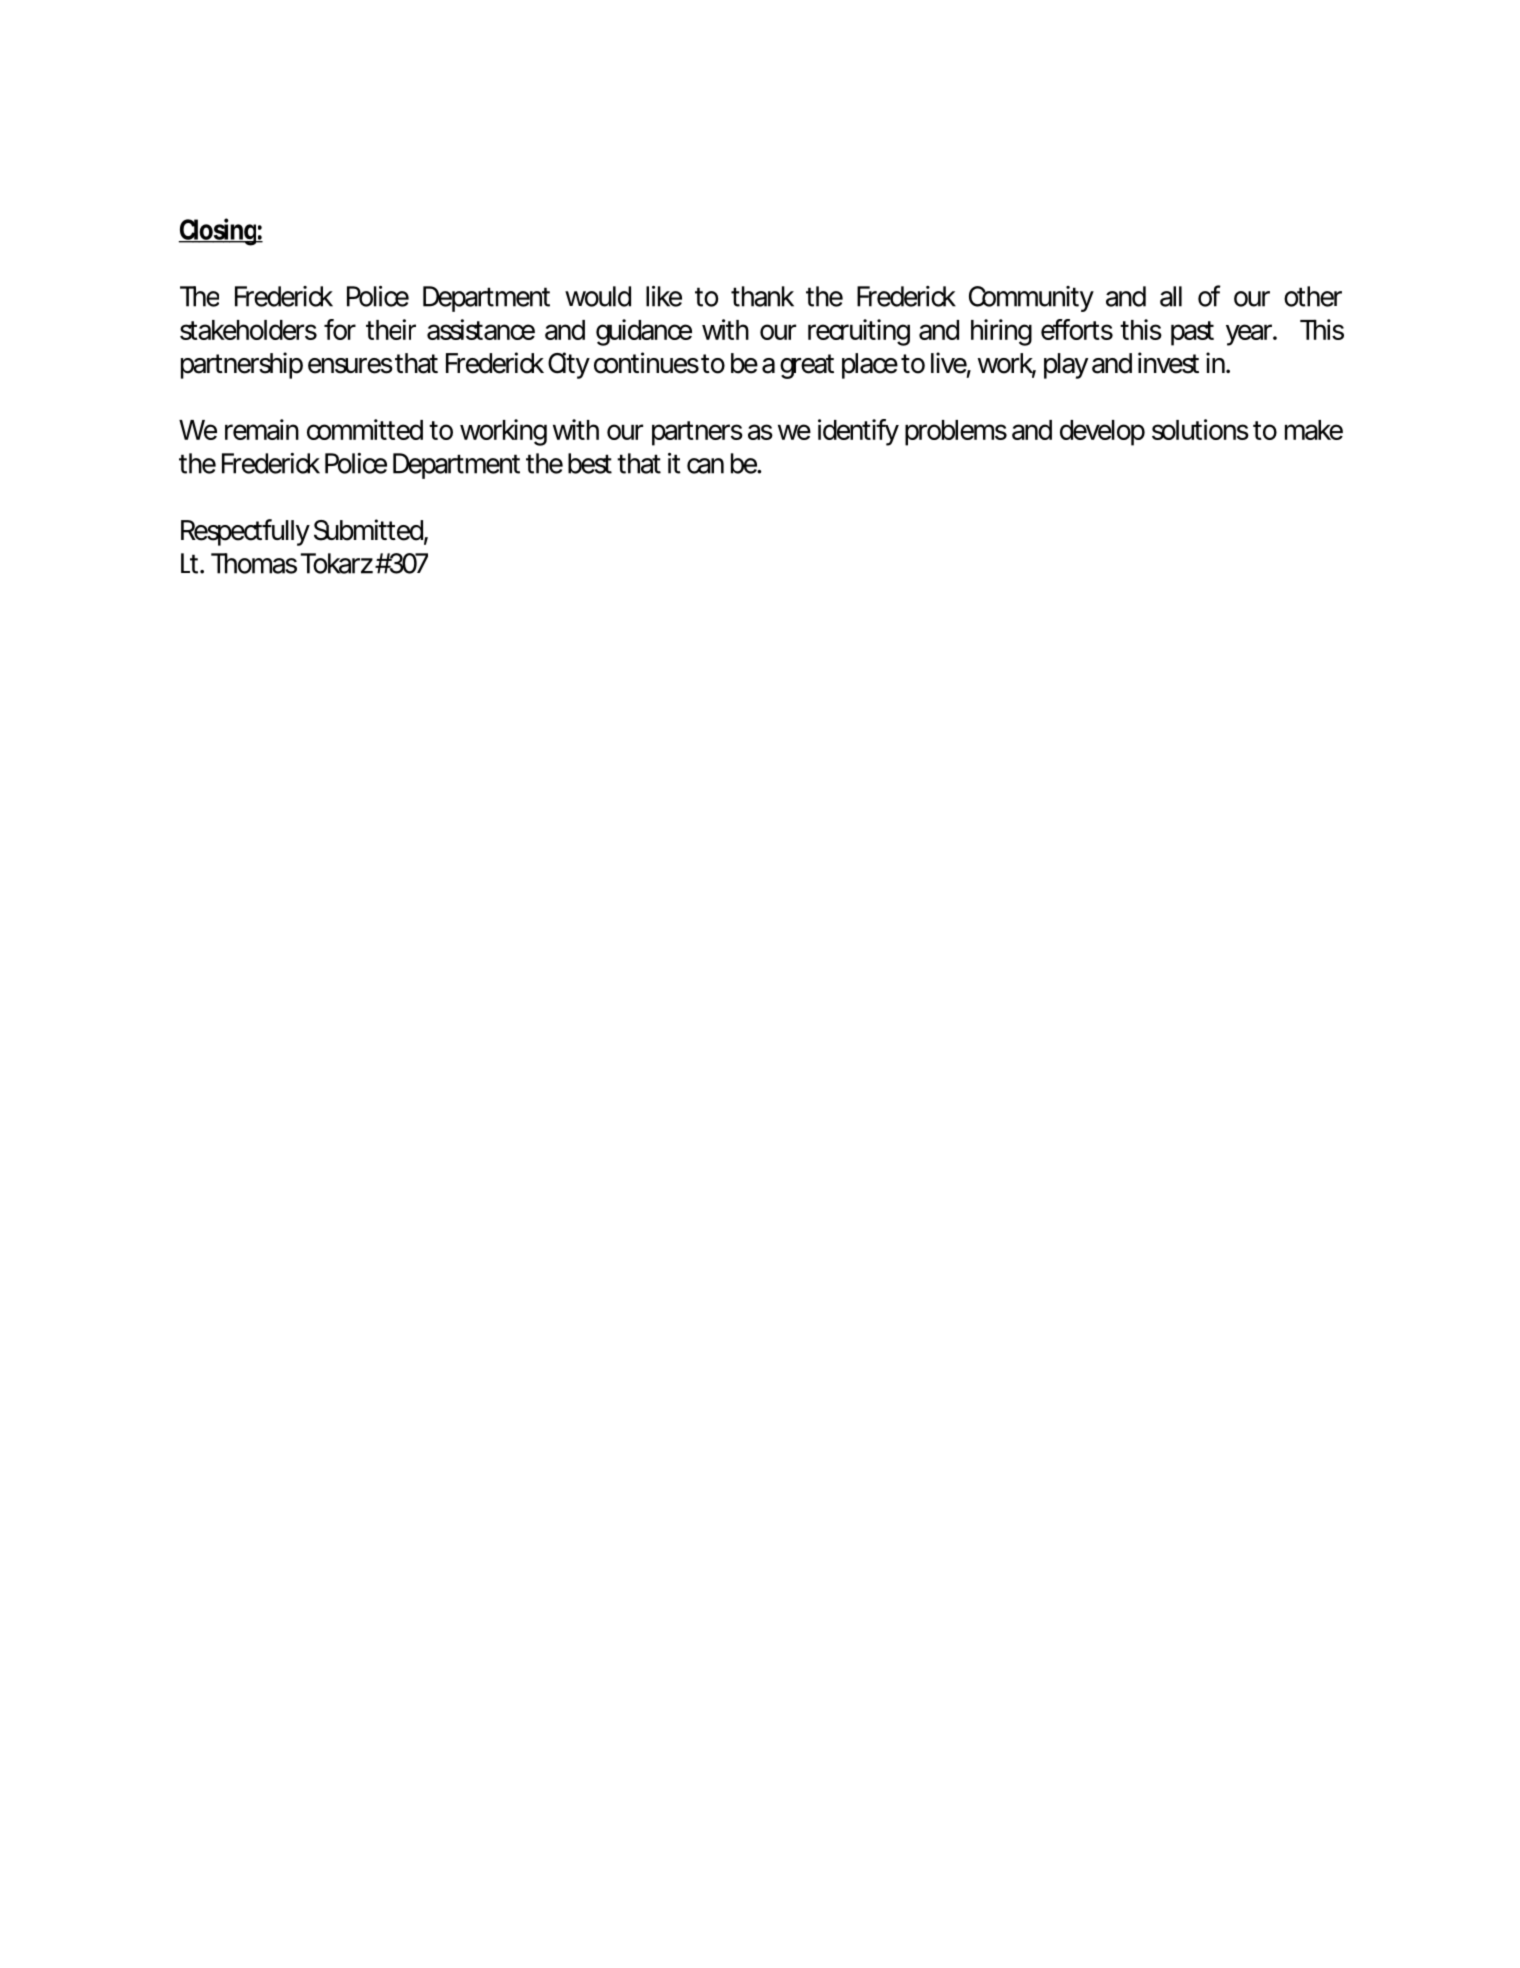 This document has height=1968, width=1520. Describe the element at coordinates (391, 329) in the document. I see `their` at that location.
